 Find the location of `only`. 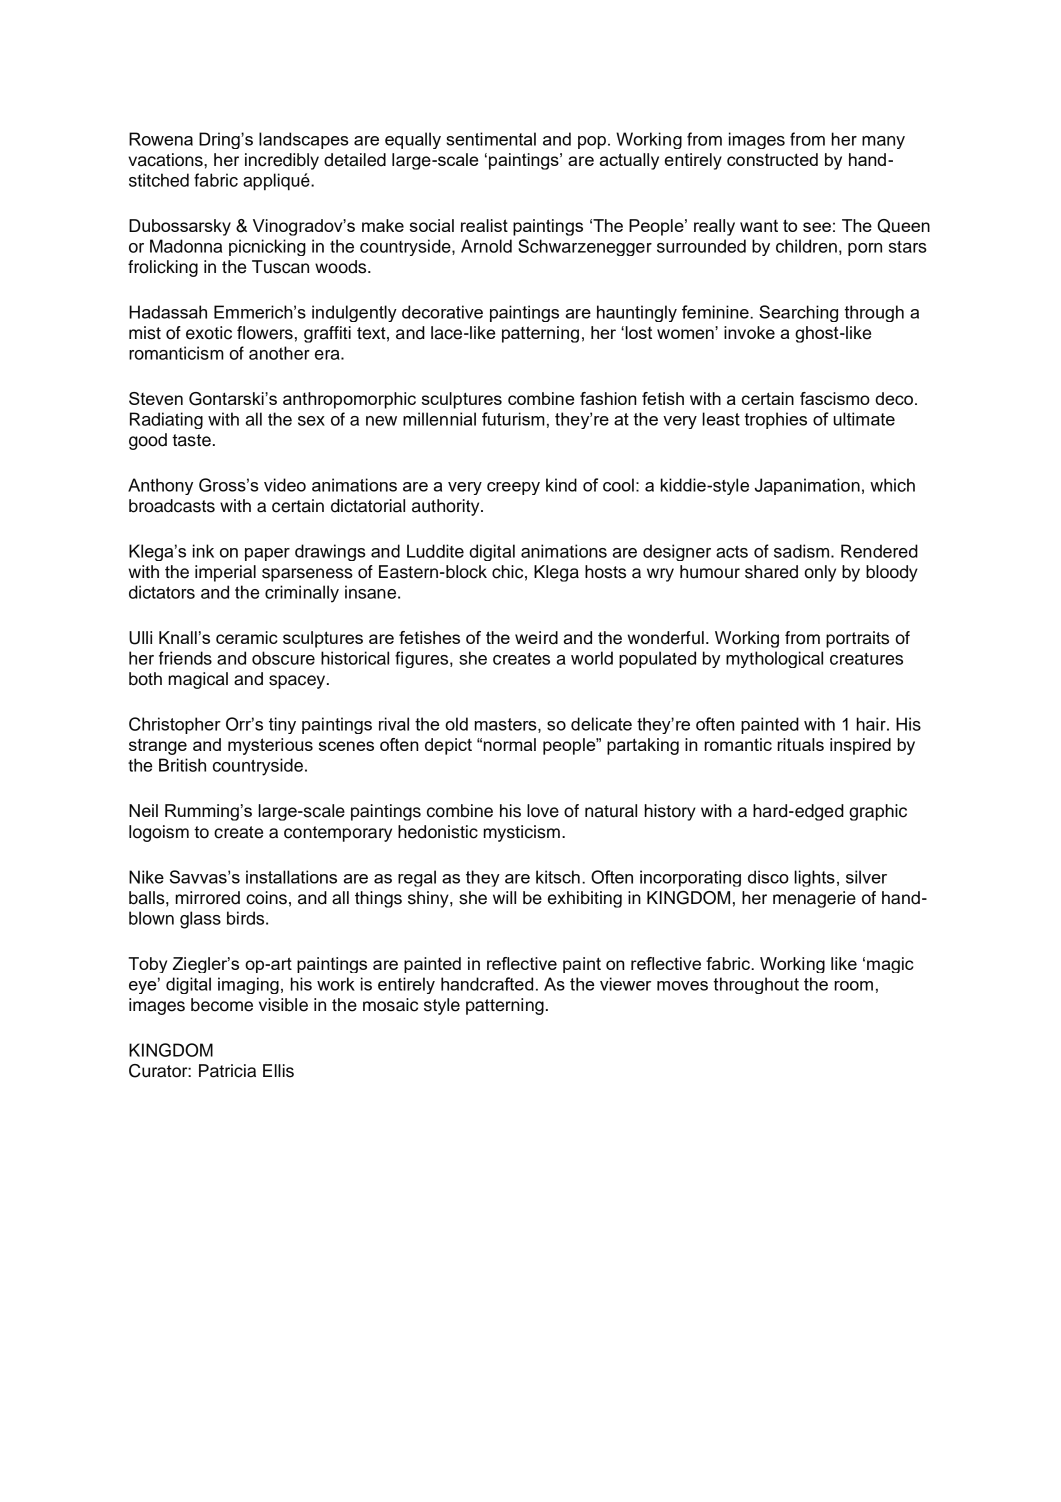

only is located at coordinates (820, 573).
